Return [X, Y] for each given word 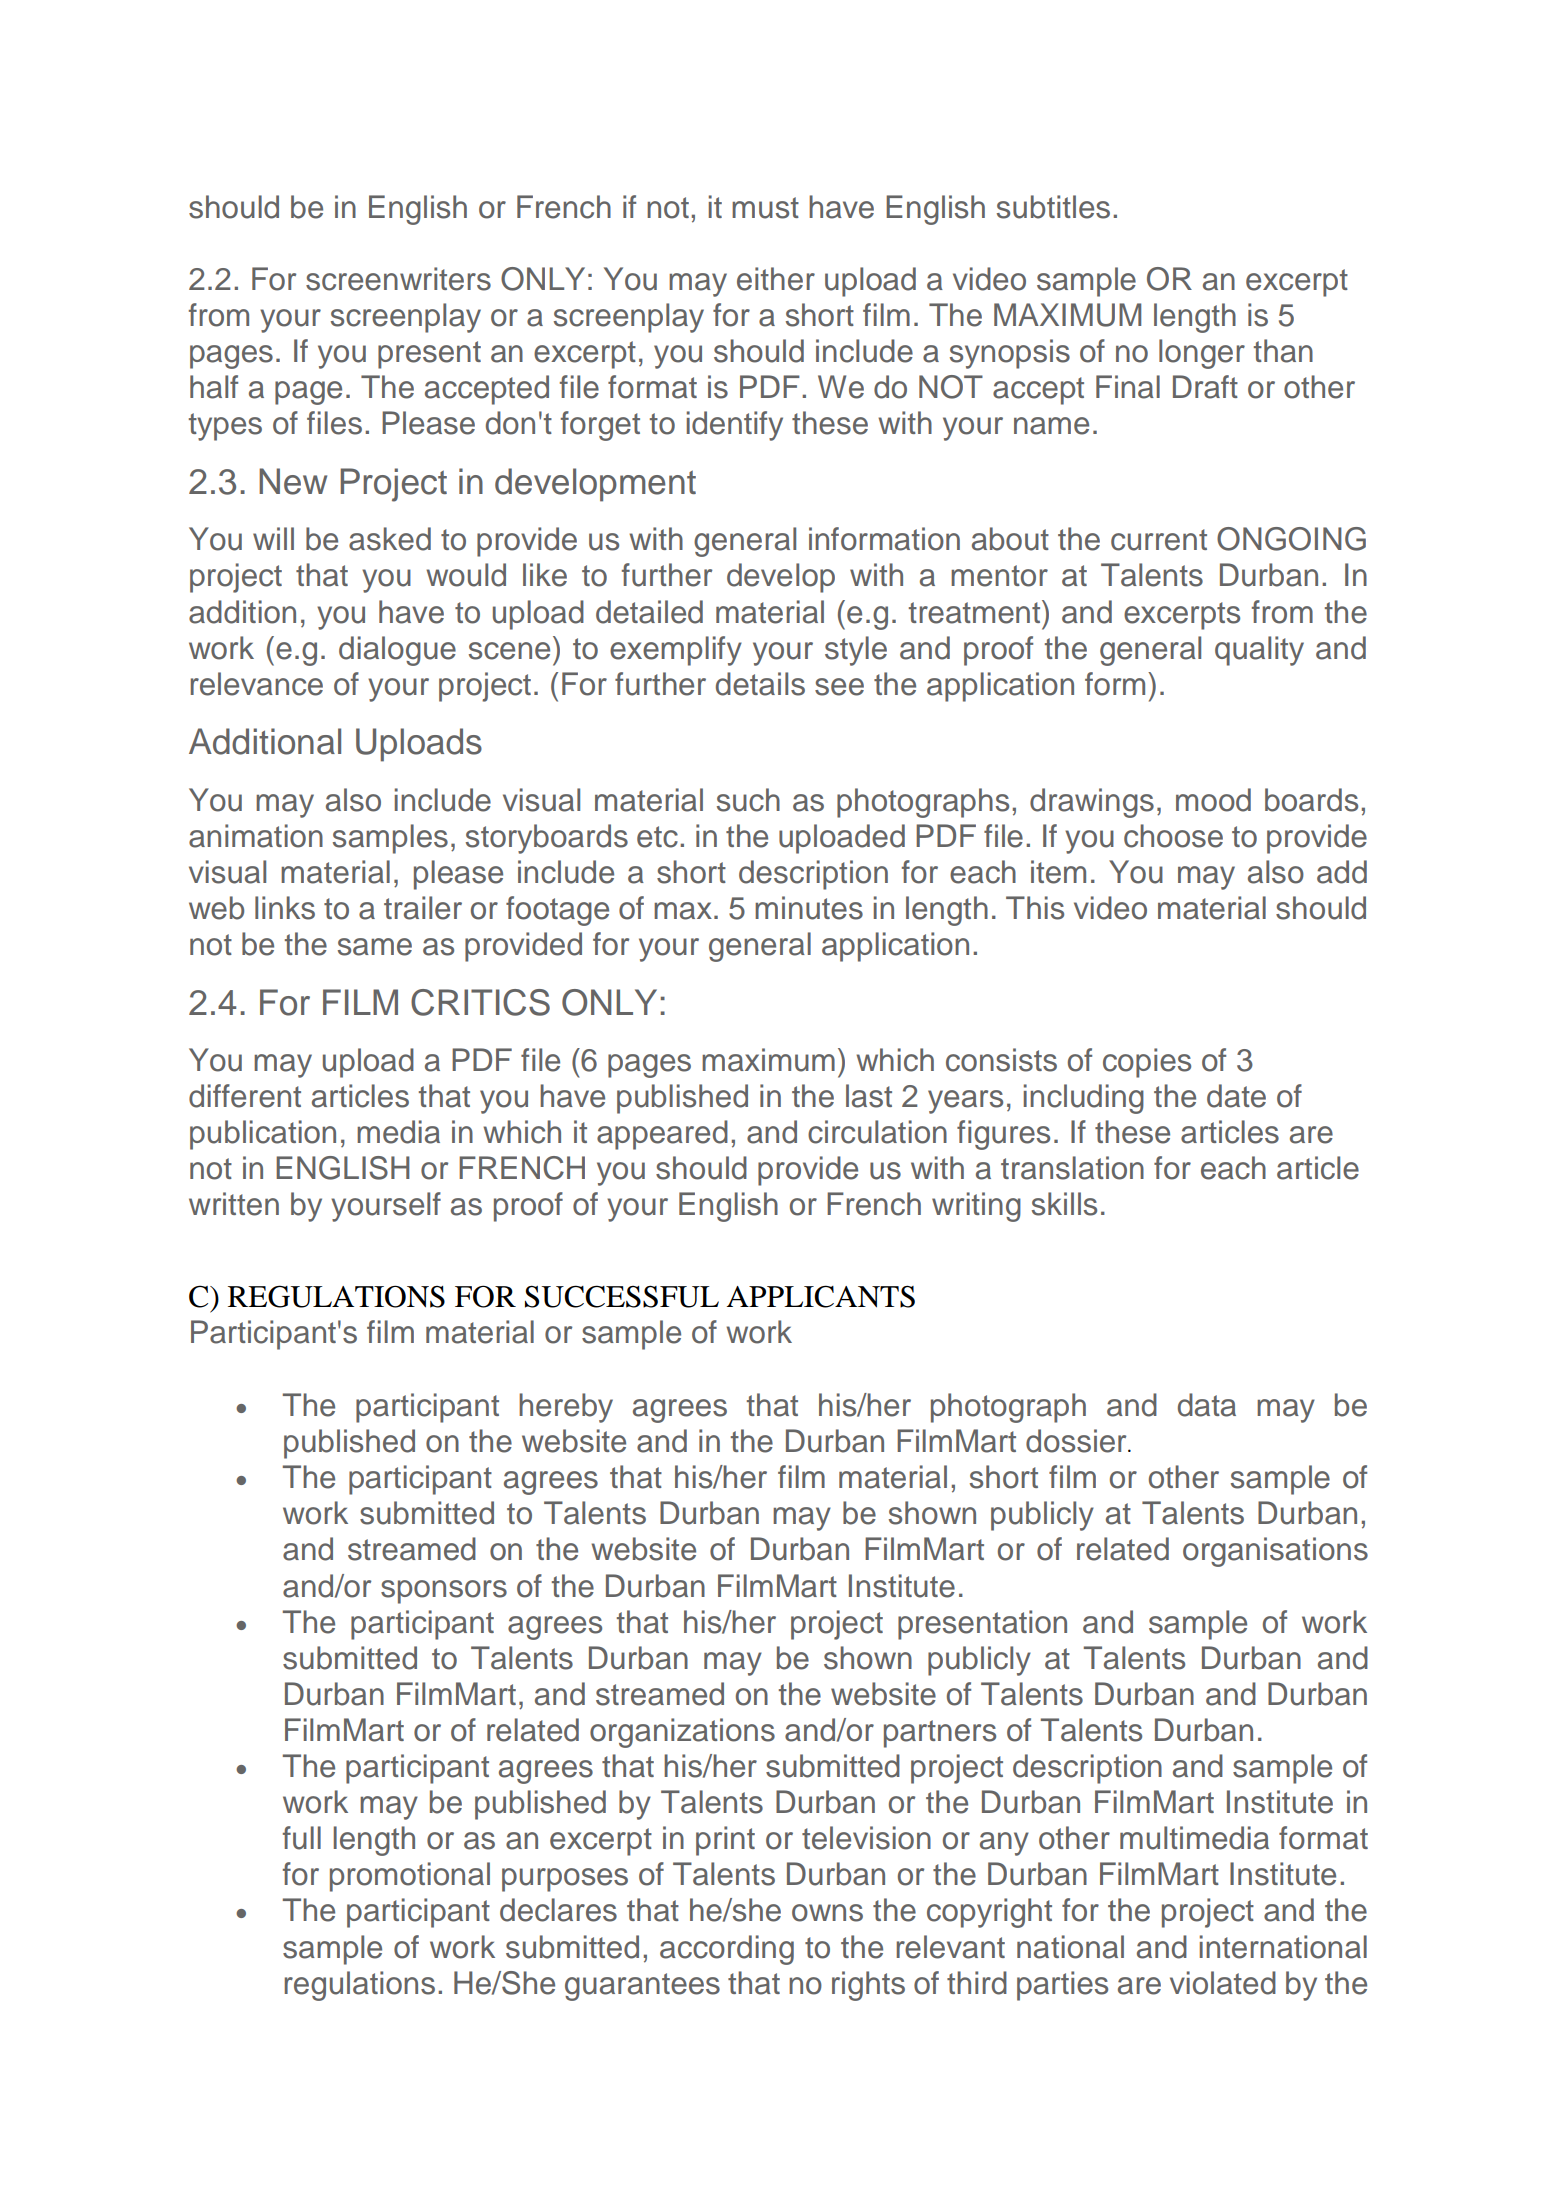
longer [1202, 354]
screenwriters [398, 279]
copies [1147, 1063]
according [727, 1950]
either [776, 279]
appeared [662, 1135]
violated [1223, 1983]
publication [263, 1135]
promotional [410, 1877]
